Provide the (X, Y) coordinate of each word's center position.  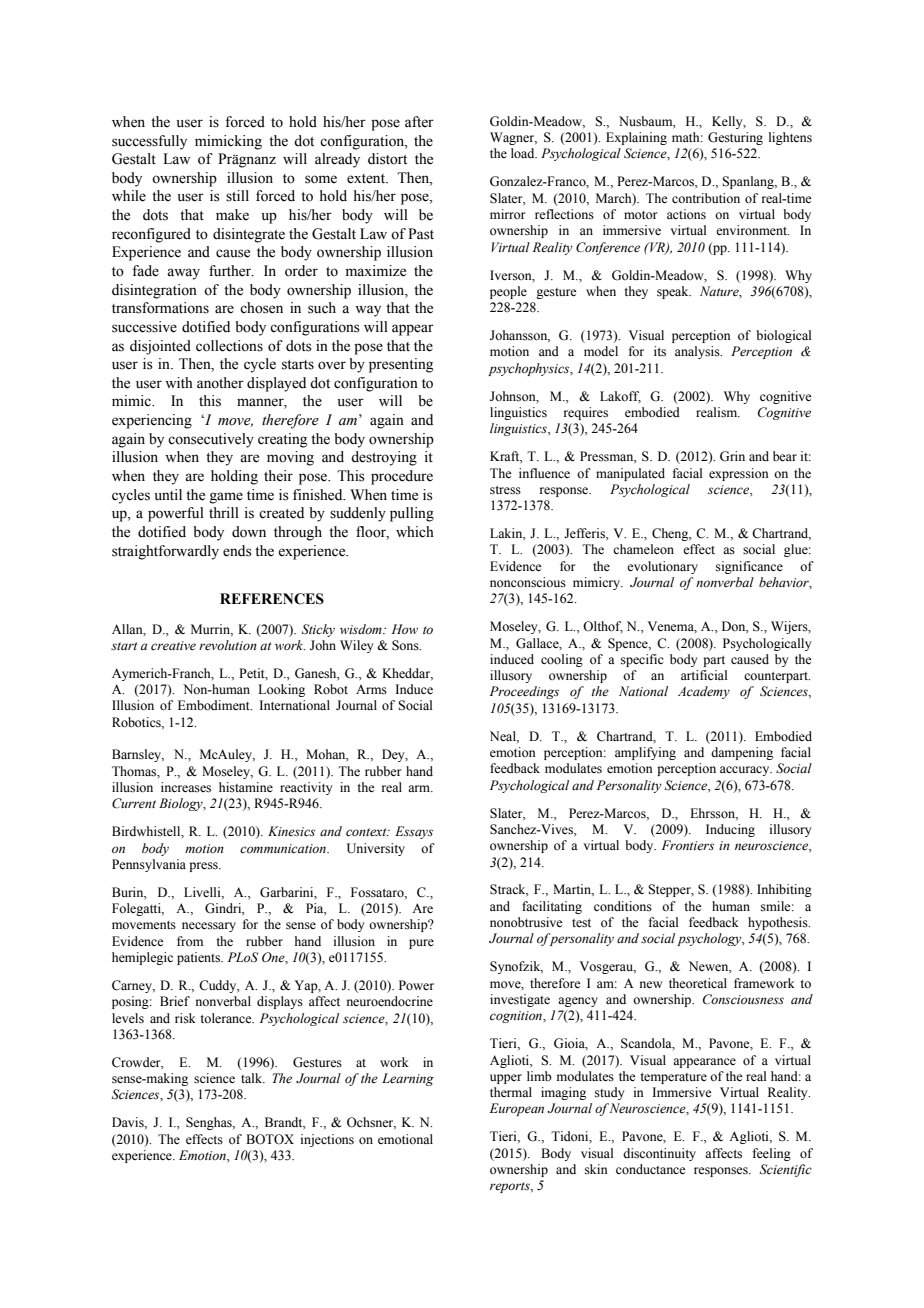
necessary (209, 927)
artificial (704, 675)
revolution (228, 645)
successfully (149, 142)
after (419, 122)
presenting (401, 365)
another (220, 383)
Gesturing (735, 138)
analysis (698, 352)
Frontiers (688, 845)
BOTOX (270, 1139)
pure (421, 944)
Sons (406, 645)
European (517, 1109)
